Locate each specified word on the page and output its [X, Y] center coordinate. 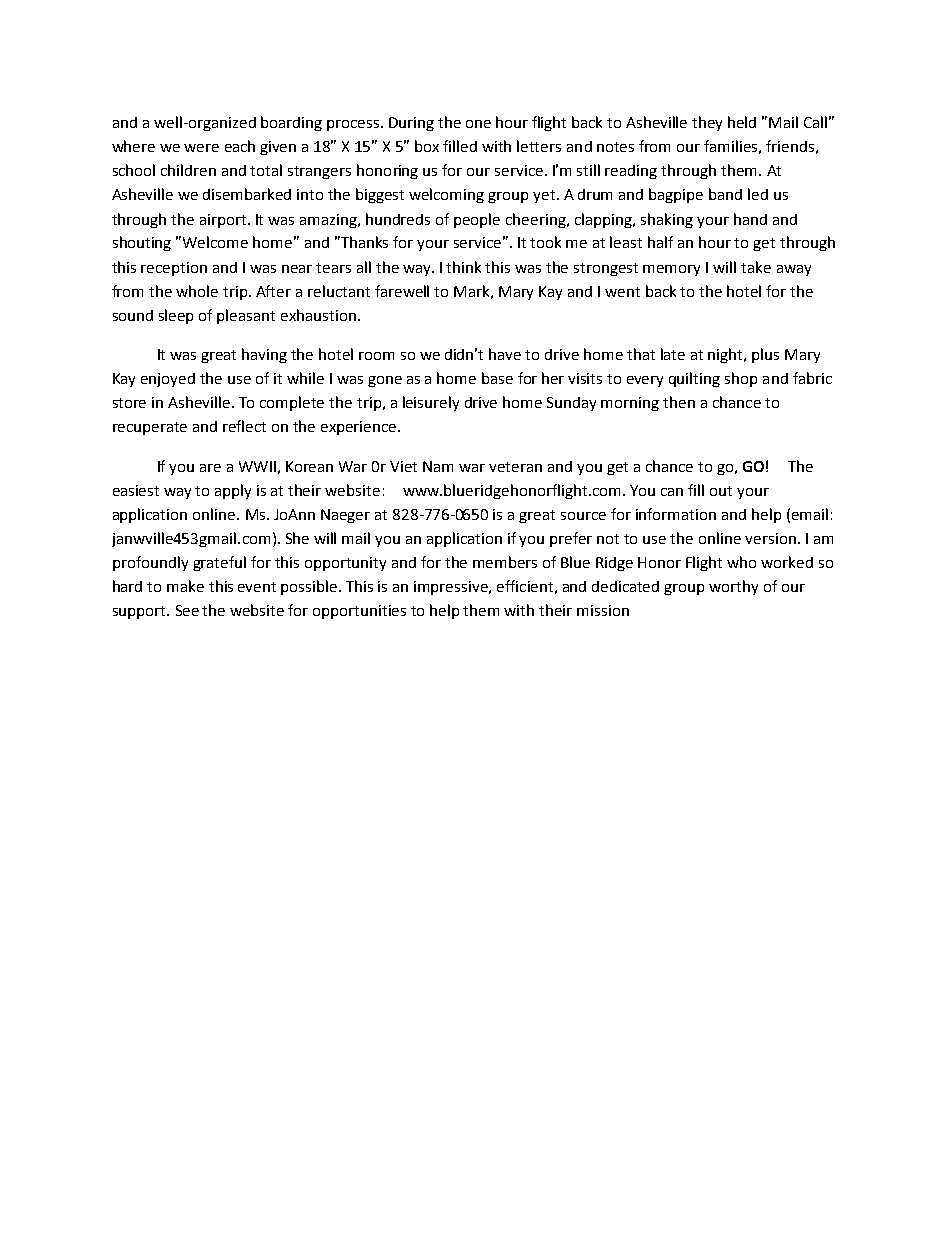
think [463, 267]
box [427, 146]
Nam [438, 466]
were [201, 148]
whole [197, 291]
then [679, 402]
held [742, 122]
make [185, 586]
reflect [244, 426]
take [756, 267]
